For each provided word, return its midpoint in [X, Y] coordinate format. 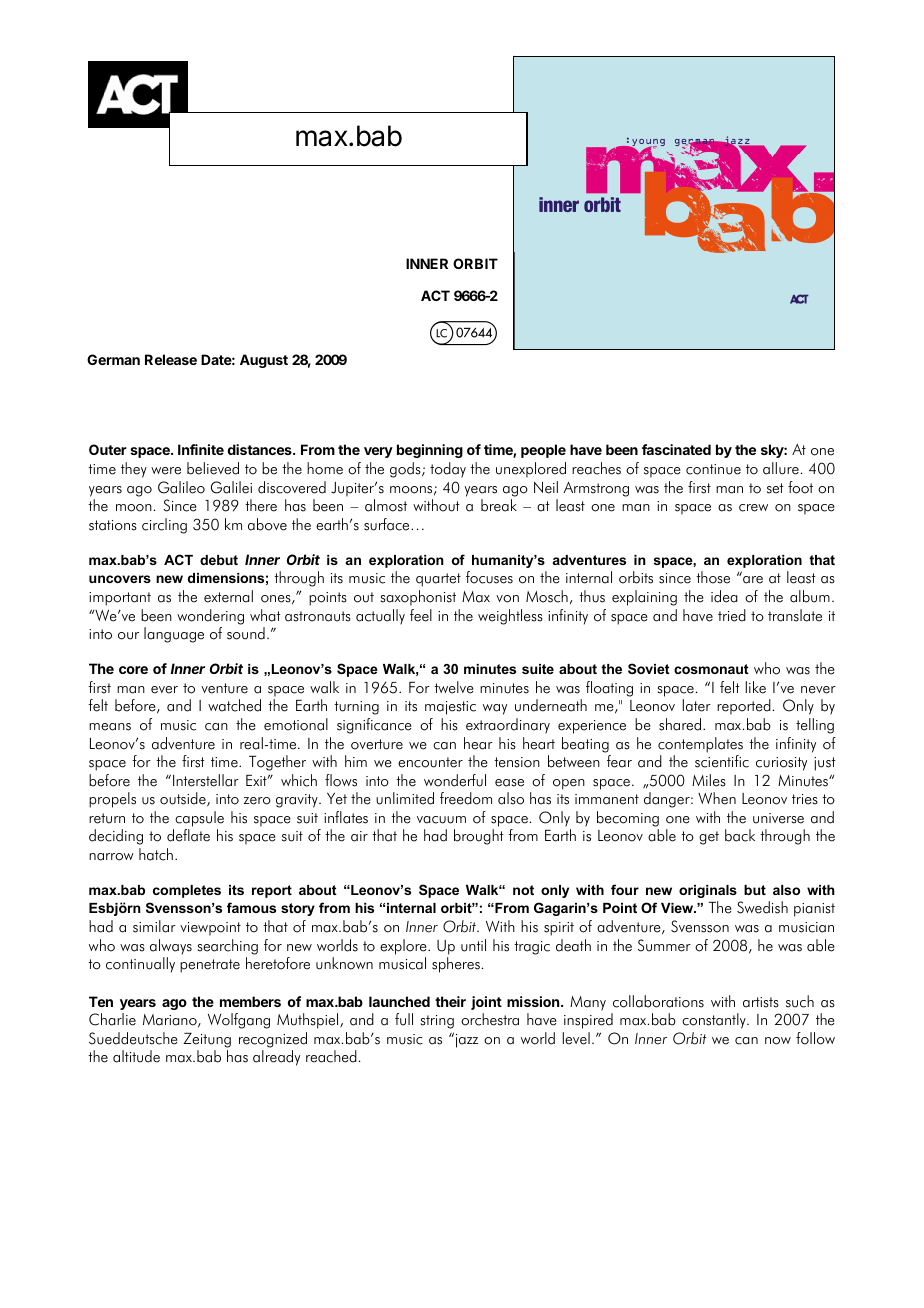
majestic [450, 708]
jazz [467, 1041]
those [713, 577]
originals [708, 891]
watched [234, 705]
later [697, 705]
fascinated [676, 449]
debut [219, 560]
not [523, 890]
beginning [430, 451]
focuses [489, 577]
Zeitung [207, 1040]
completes [187, 891]
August [264, 361]
